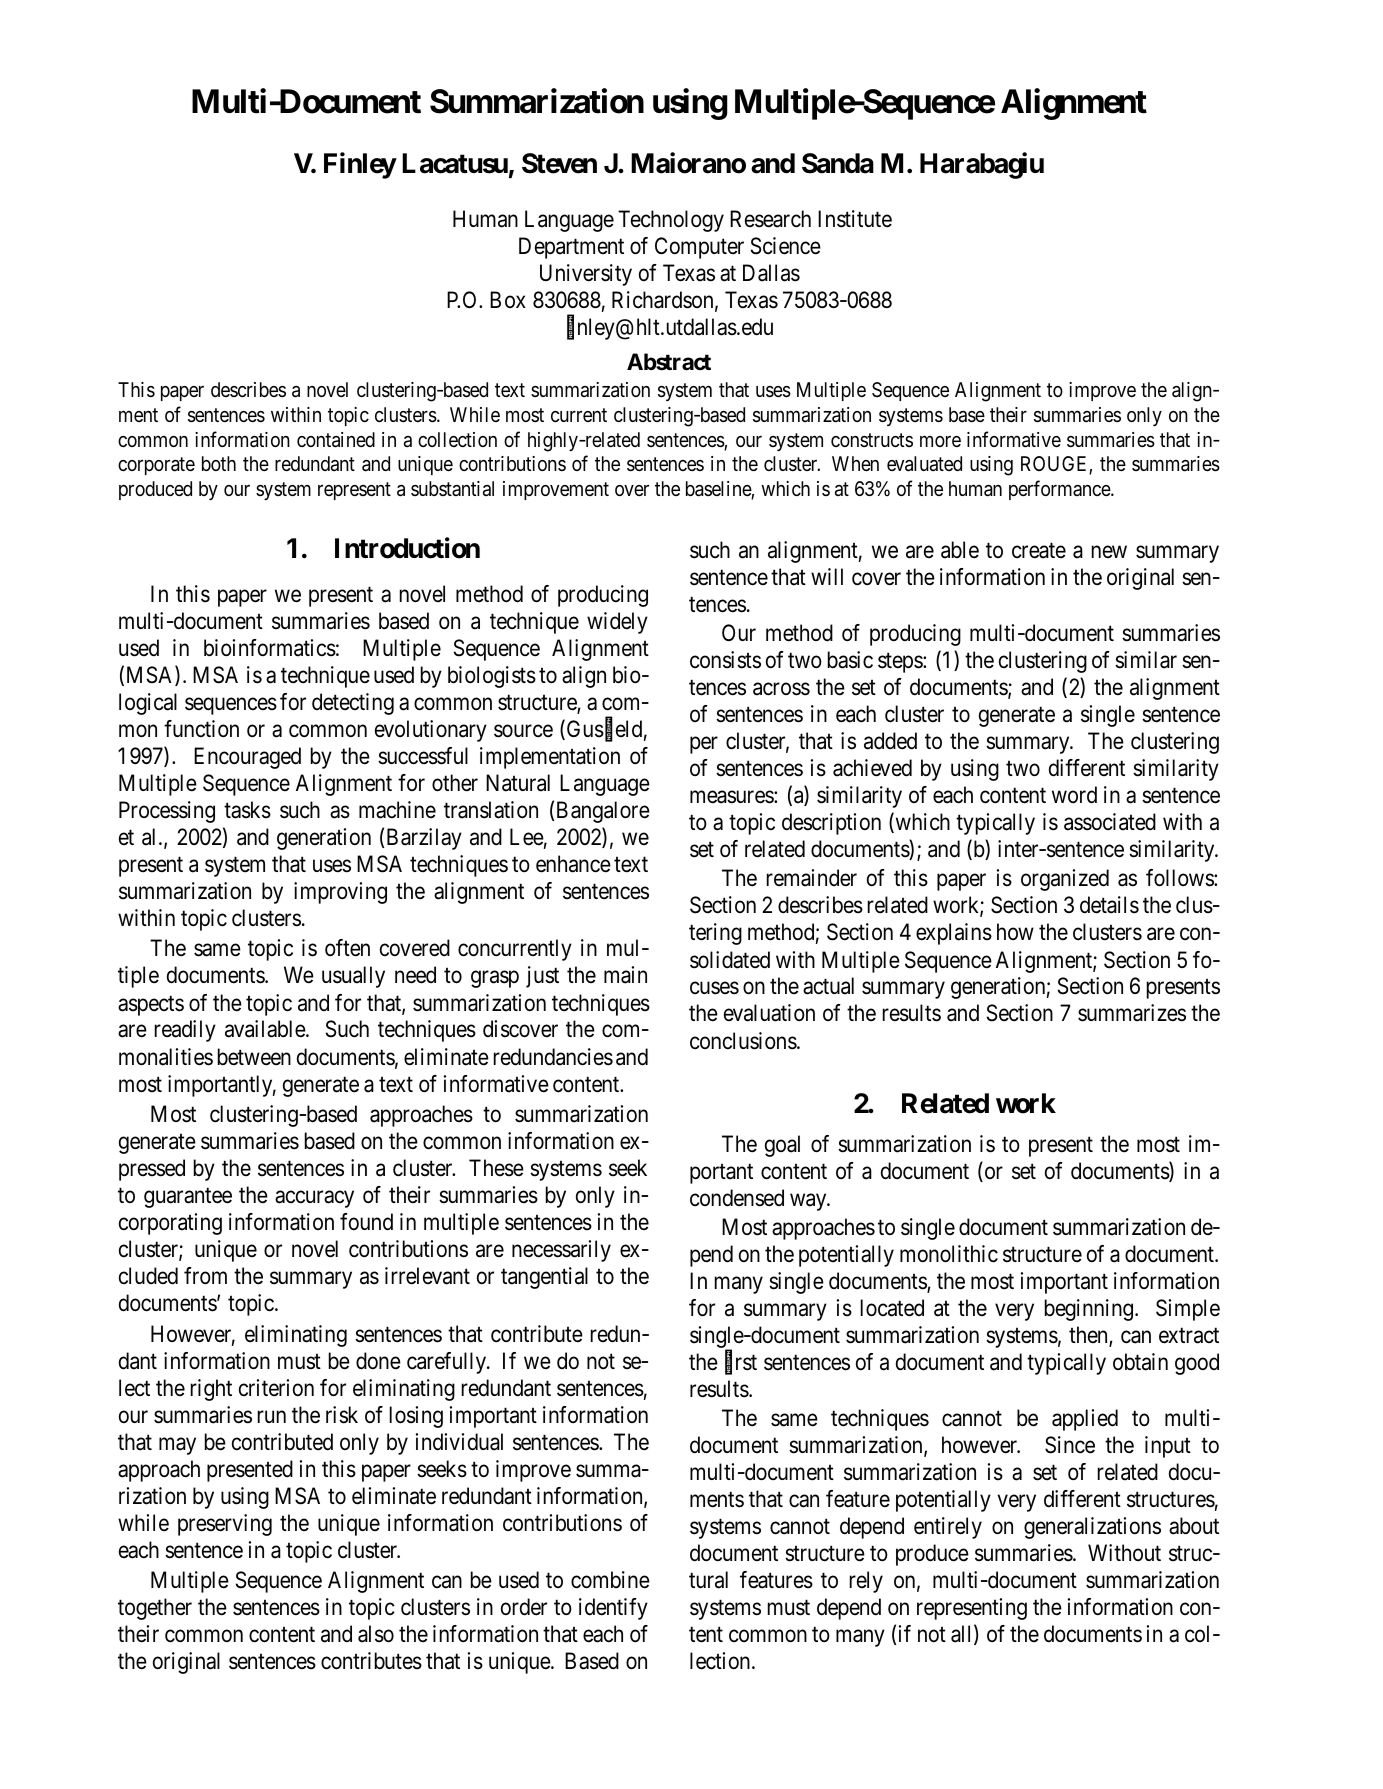 Image resolution: width=1383 pixels, height=1789 pixels. What do you see at coordinates (314, 1199) in the document?
I see `accuracy` at bounding box center [314, 1199].
